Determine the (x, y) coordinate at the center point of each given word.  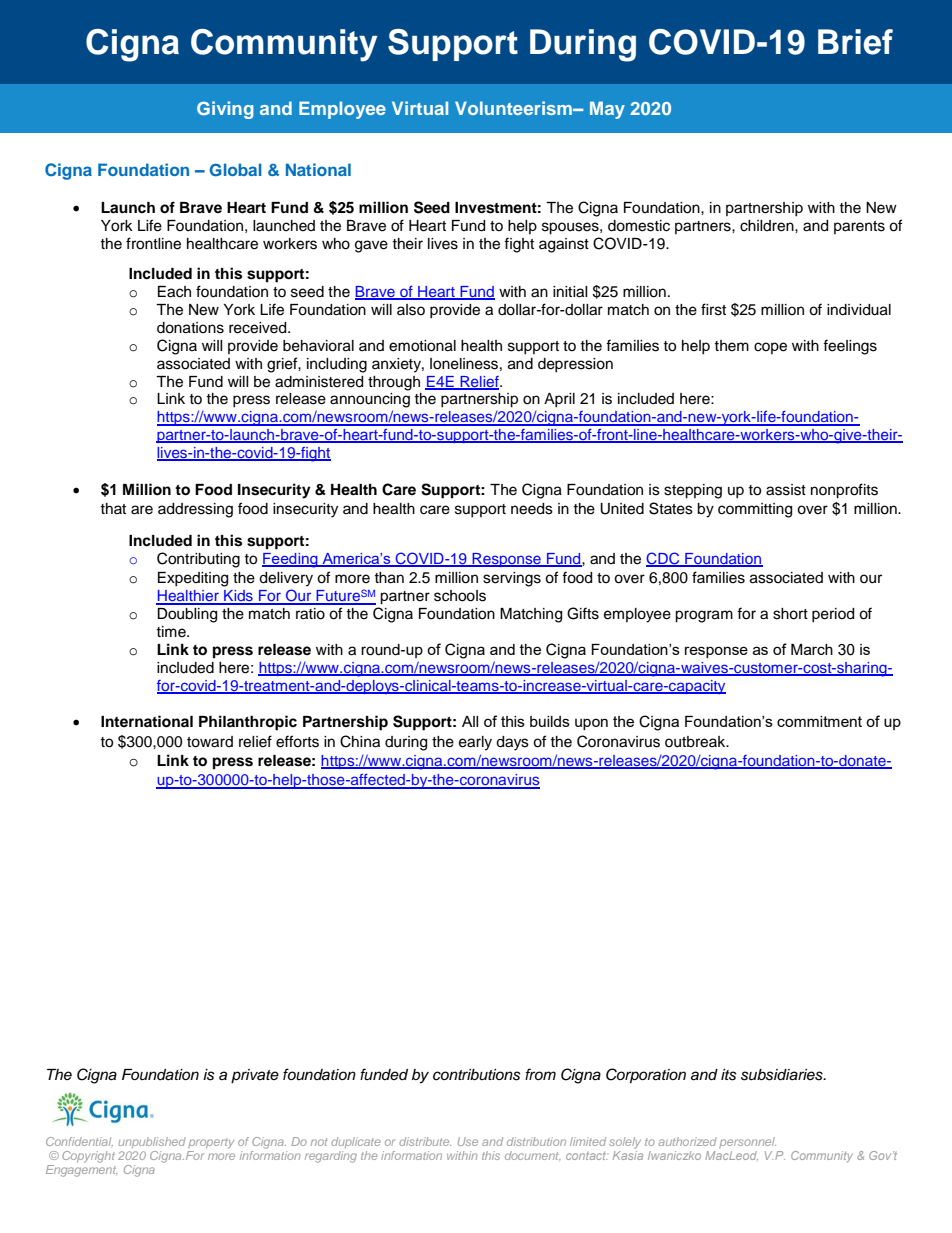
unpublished (152, 1142)
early (475, 743)
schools (460, 596)
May (607, 110)
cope (770, 348)
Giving (225, 110)
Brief (855, 42)
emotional (422, 346)
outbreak (696, 742)
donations (190, 328)
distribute (425, 1141)
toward (210, 742)
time (172, 632)
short (790, 614)
